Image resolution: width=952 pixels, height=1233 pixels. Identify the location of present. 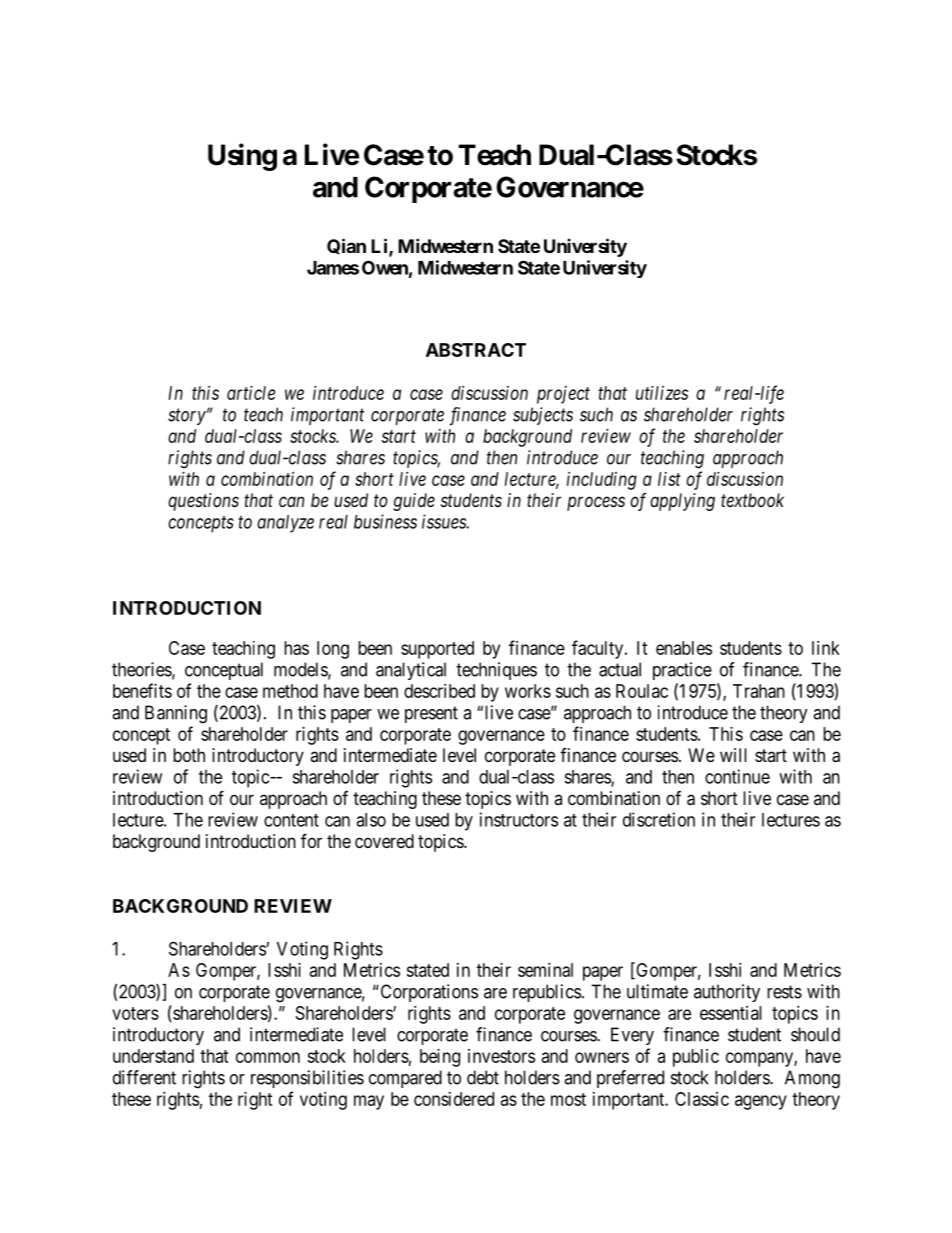
(431, 714).
